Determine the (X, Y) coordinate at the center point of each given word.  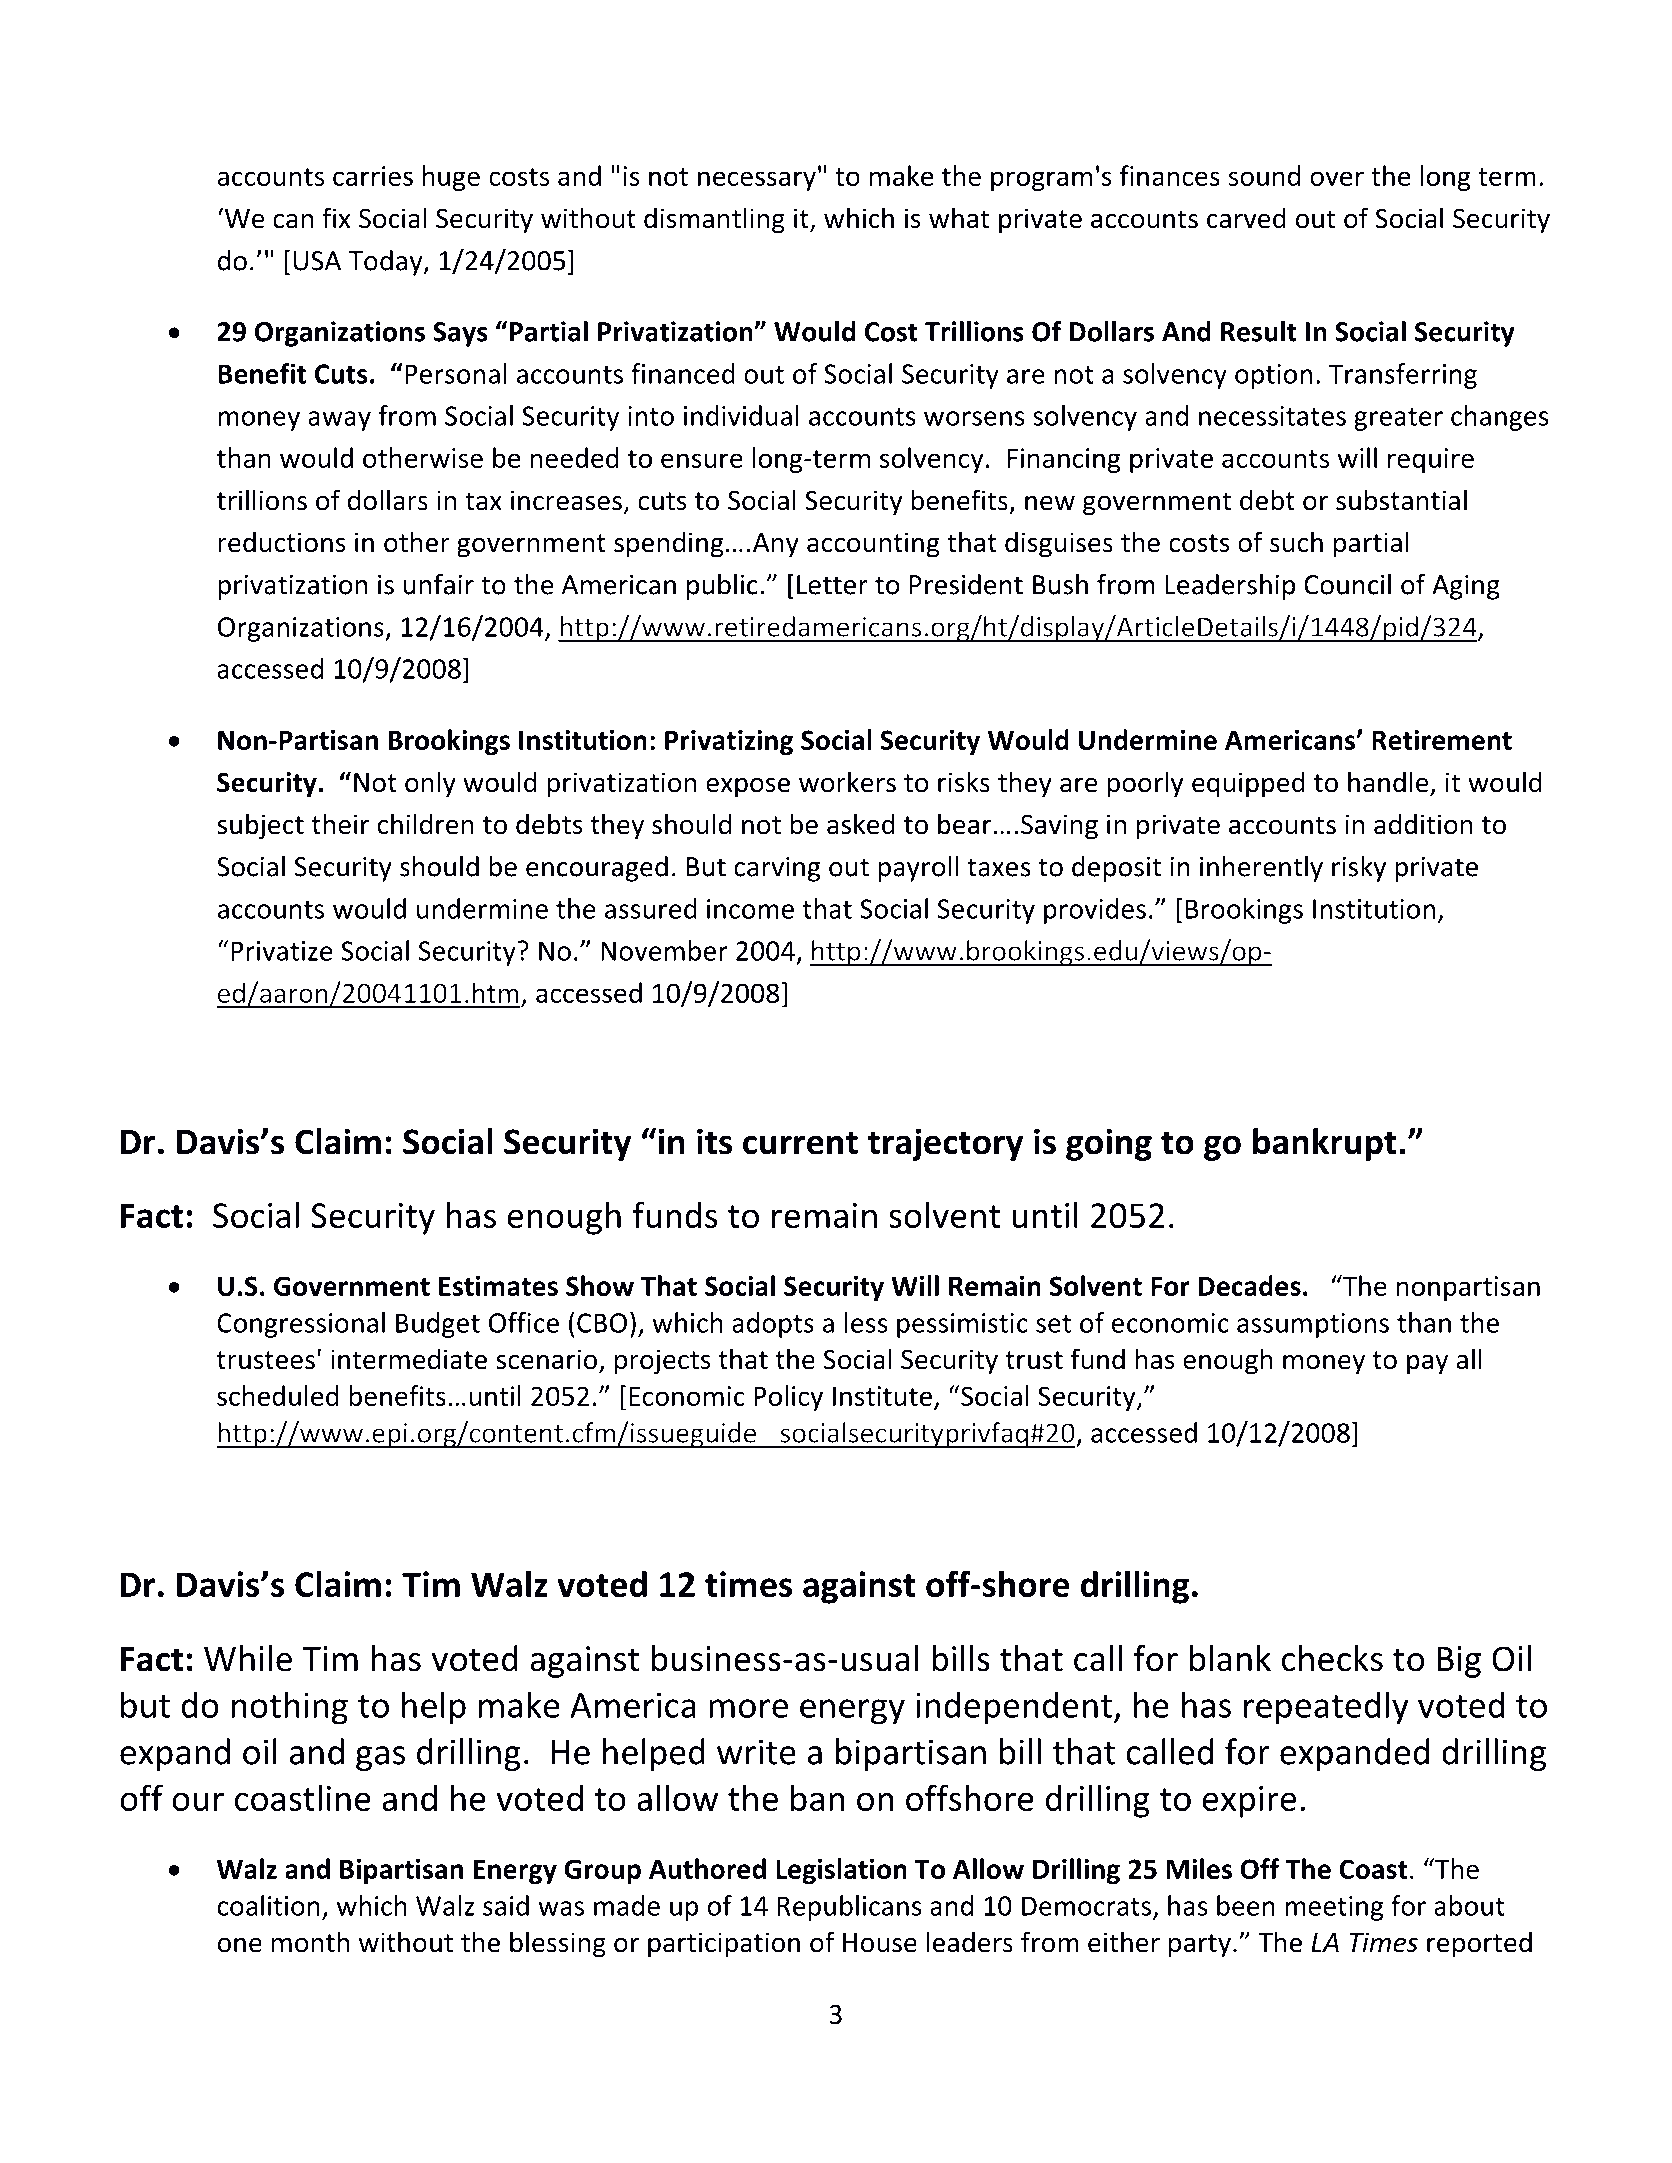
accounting (873, 545)
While (248, 1658)
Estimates (498, 1286)
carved (1246, 218)
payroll (918, 869)
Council (1347, 584)
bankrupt (1324, 1144)
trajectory (945, 1144)
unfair (439, 584)
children (426, 824)
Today (386, 263)
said (506, 1905)
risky (1359, 869)
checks (1332, 1658)
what (959, 218)
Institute (882, 1396)
